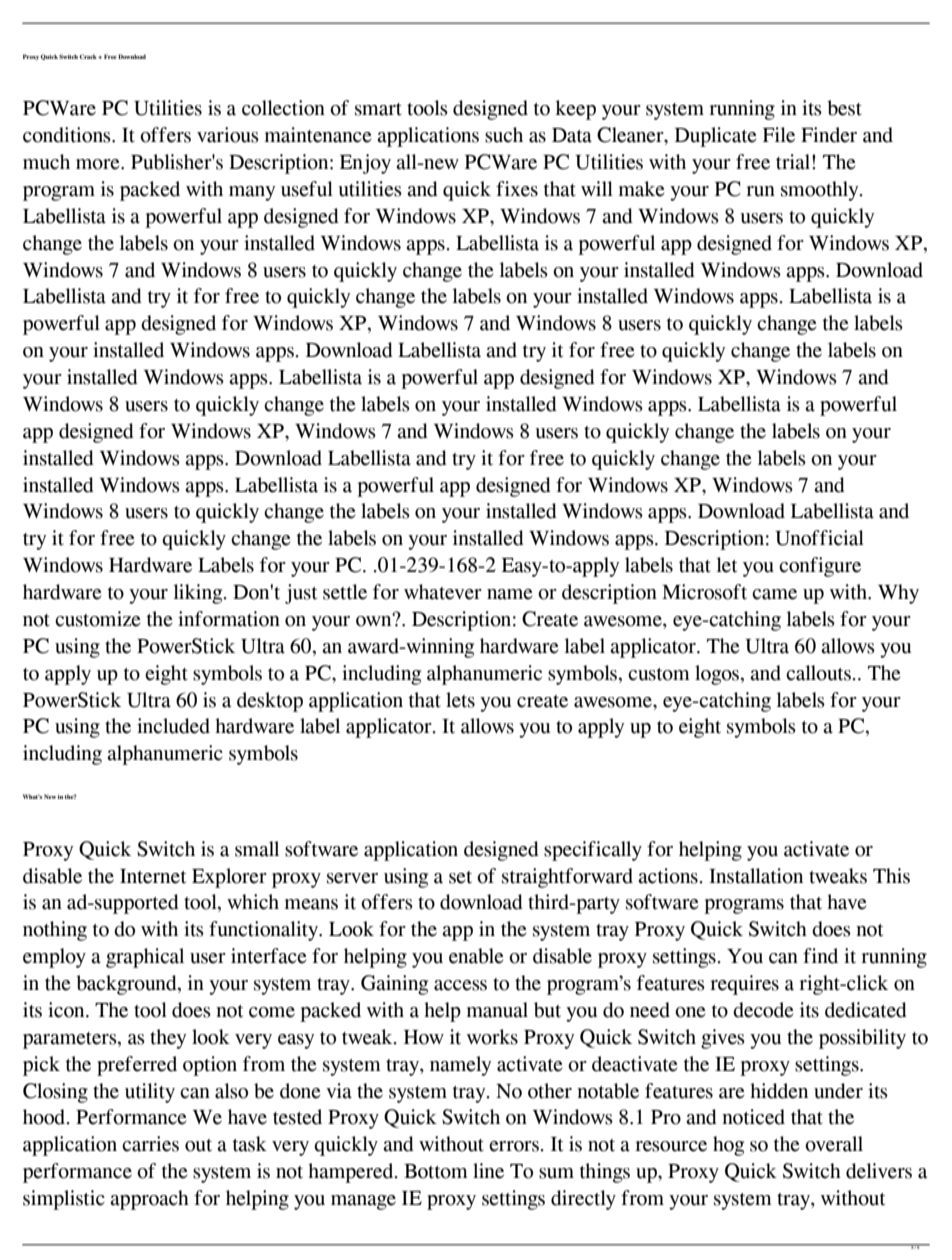 The width and height of the screenshot is (952, 1260). Describe the element at coordinates (819, 538) in the screenshot. I see `Unofficial` at that location.
